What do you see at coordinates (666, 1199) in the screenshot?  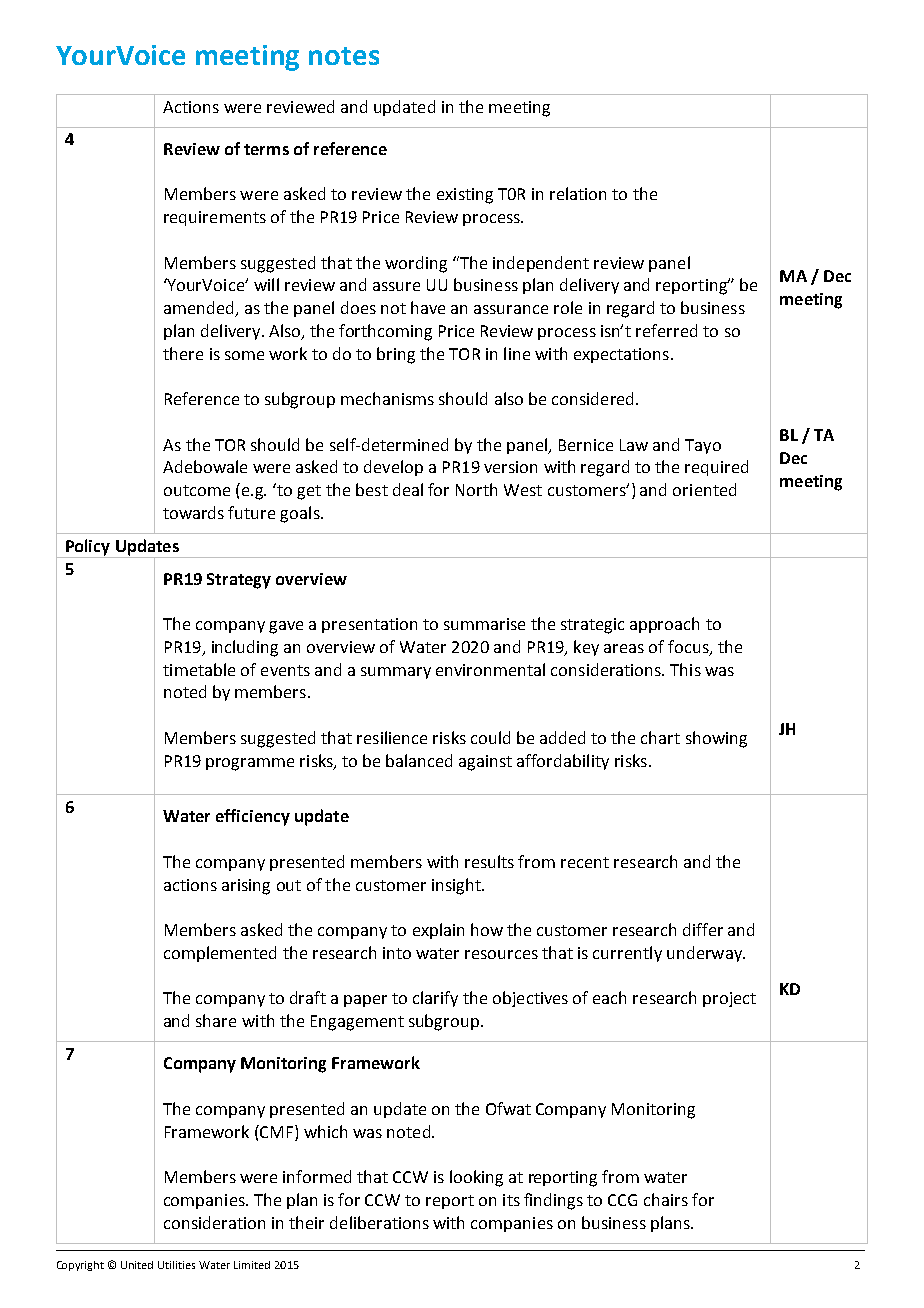 I see `chairs` at bounding box center [666, 1199].
